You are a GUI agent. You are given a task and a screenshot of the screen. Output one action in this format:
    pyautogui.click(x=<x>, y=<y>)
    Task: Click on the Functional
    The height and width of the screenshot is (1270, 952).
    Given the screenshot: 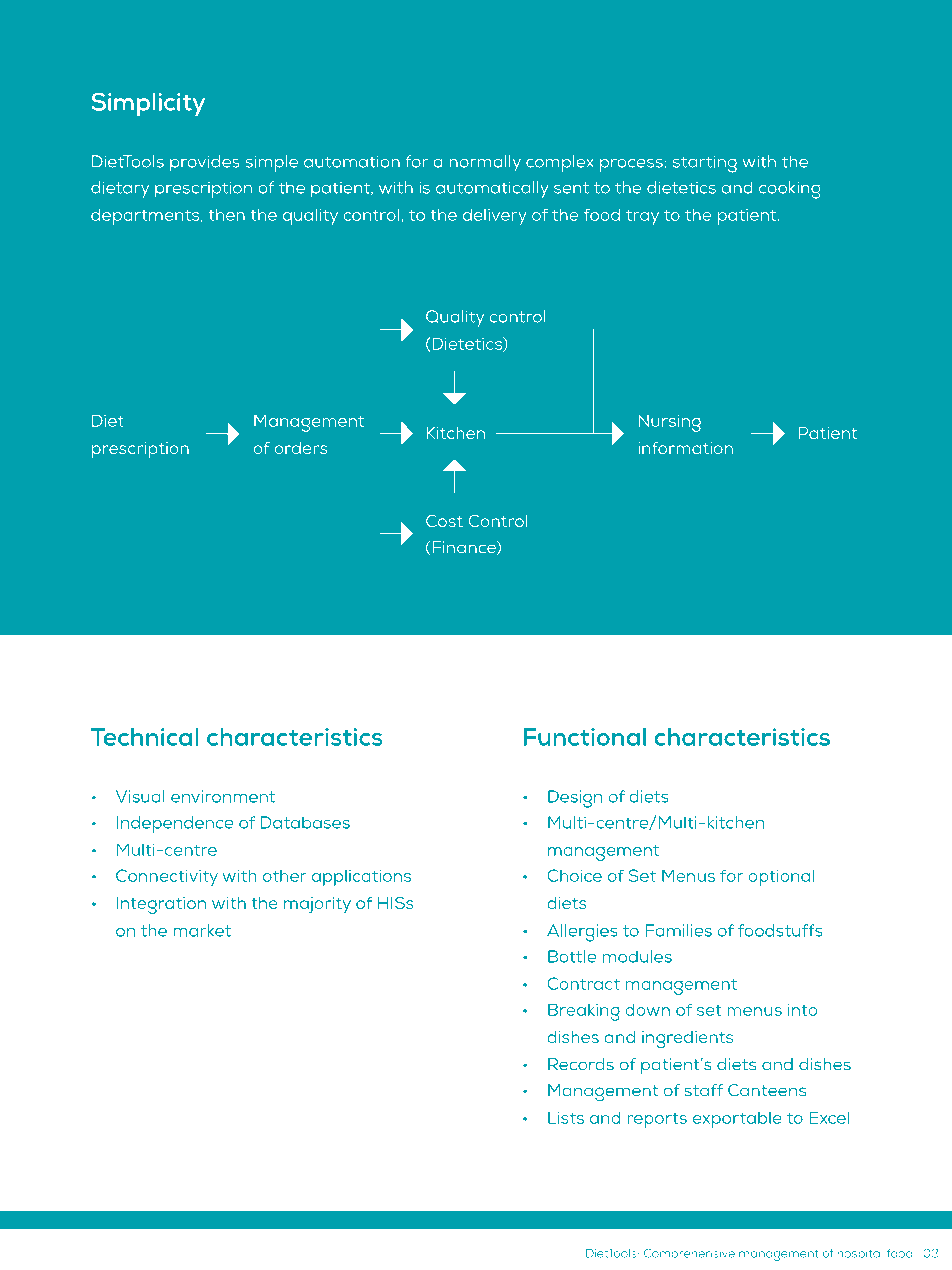 What is the action you would take?
    pyautogui.click(x=585, y=737)
